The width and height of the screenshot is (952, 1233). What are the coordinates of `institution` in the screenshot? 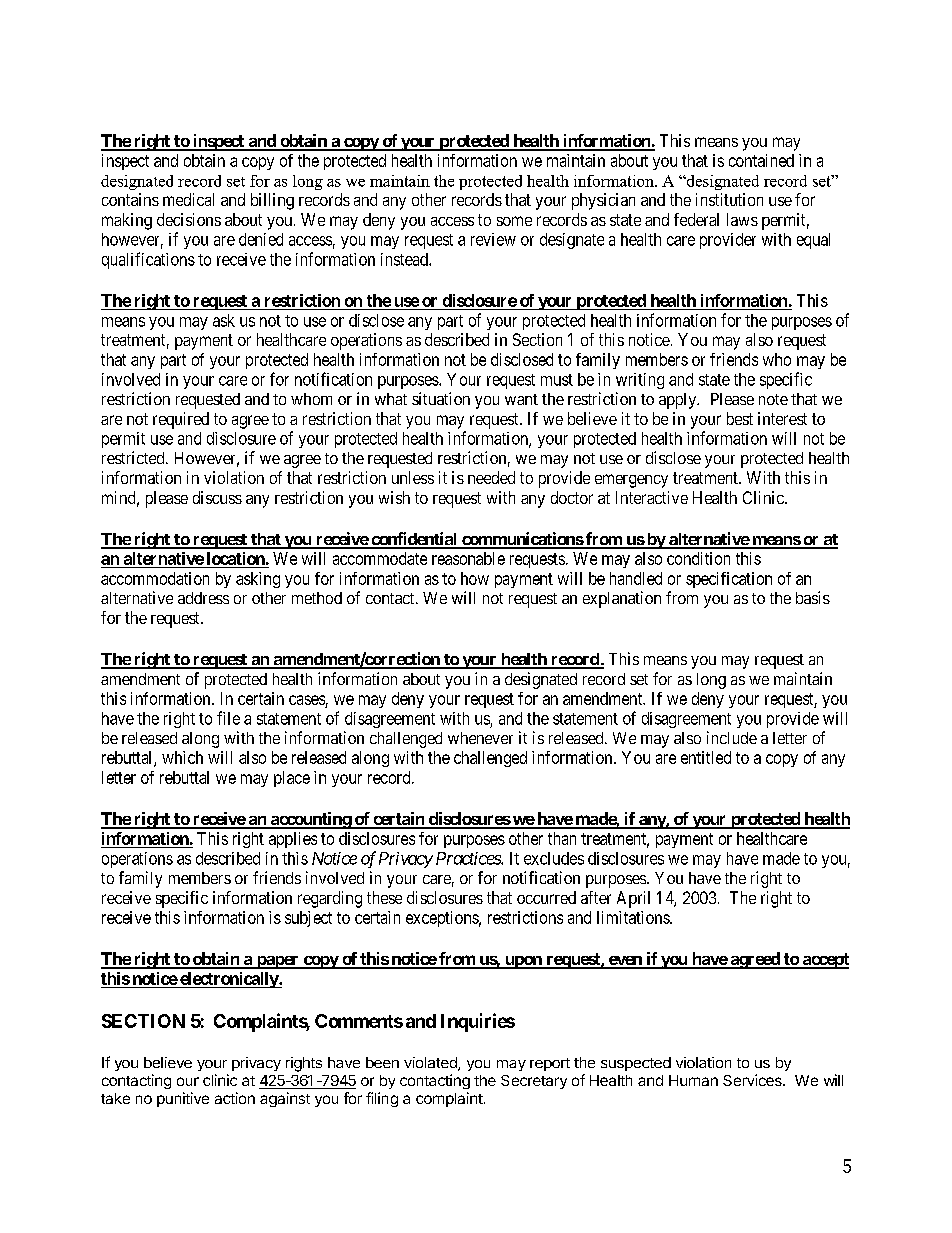 It's located at (729, 199).
